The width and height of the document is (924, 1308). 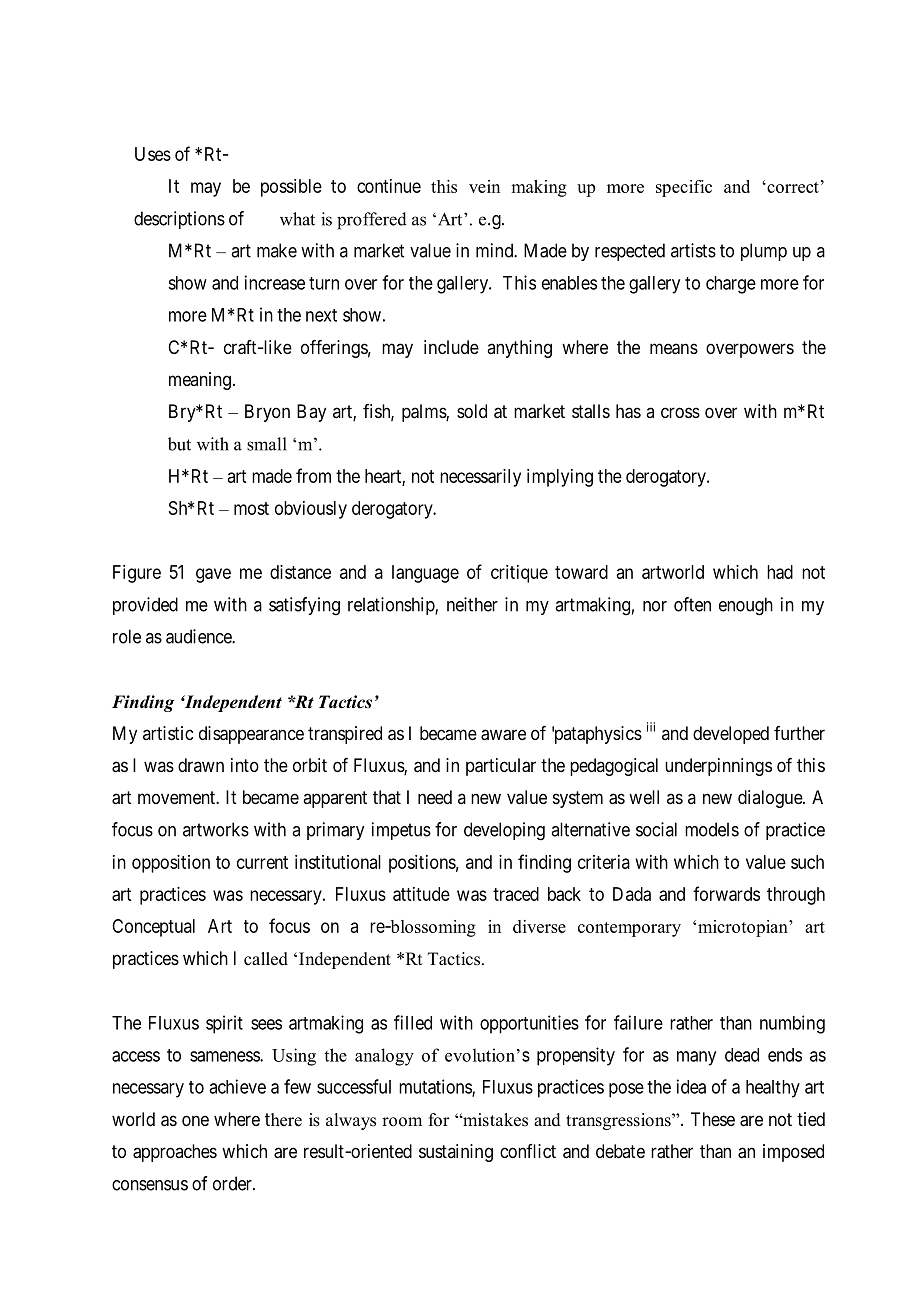 What do you see at coordinates (199, 636) in the document?
I see `audience` at bounding box center [199, 636].
